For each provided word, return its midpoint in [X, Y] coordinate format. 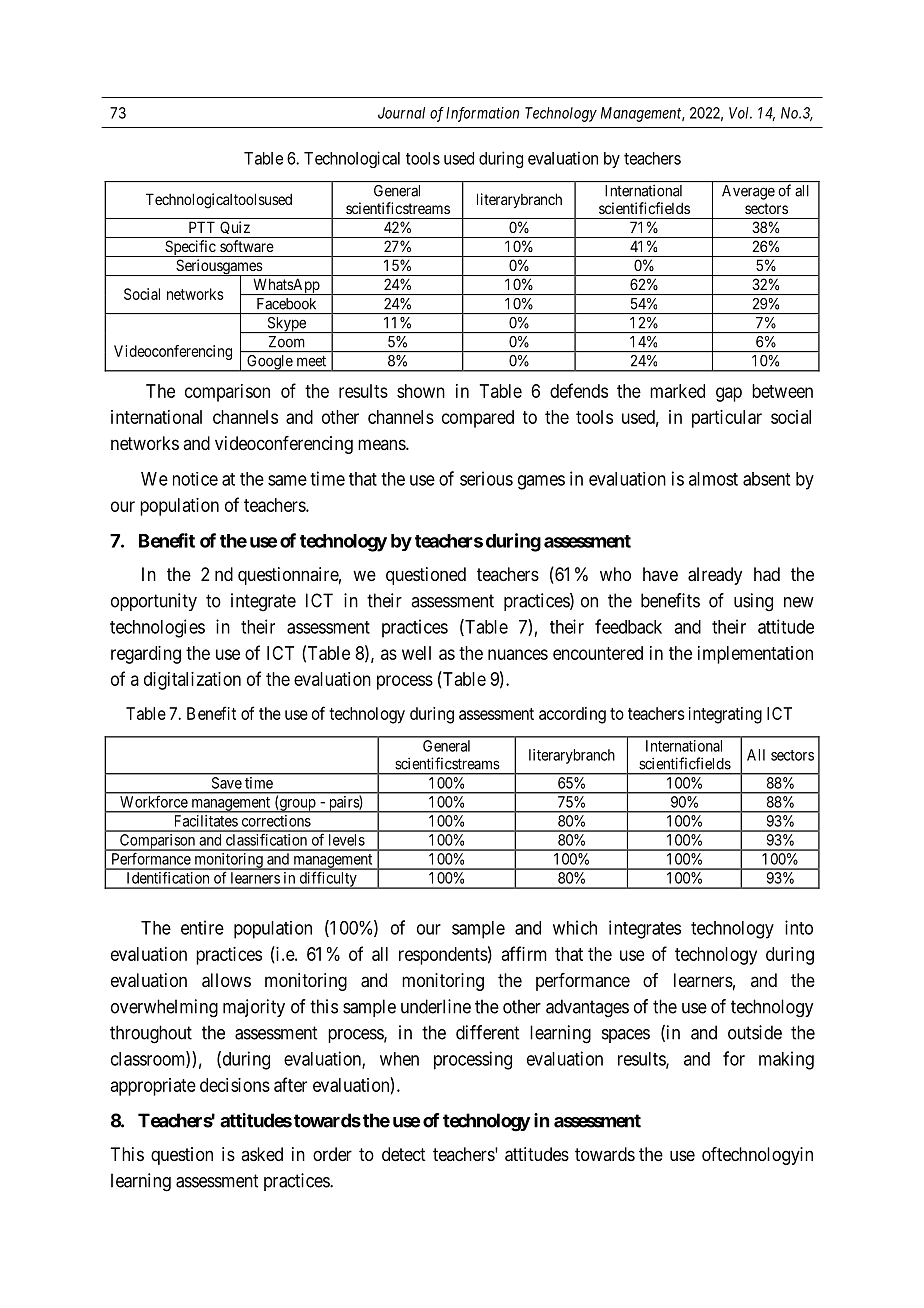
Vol [740, 113]
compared [478, 419]
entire [202, 927]
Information [482, 114]
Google [269, 363]
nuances [518, 654]
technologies [157, 628]
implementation [755, 655]
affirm [524, 953]
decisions [235, 1085]
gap [729, 394]
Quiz [235, 229]
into [799, 927]
